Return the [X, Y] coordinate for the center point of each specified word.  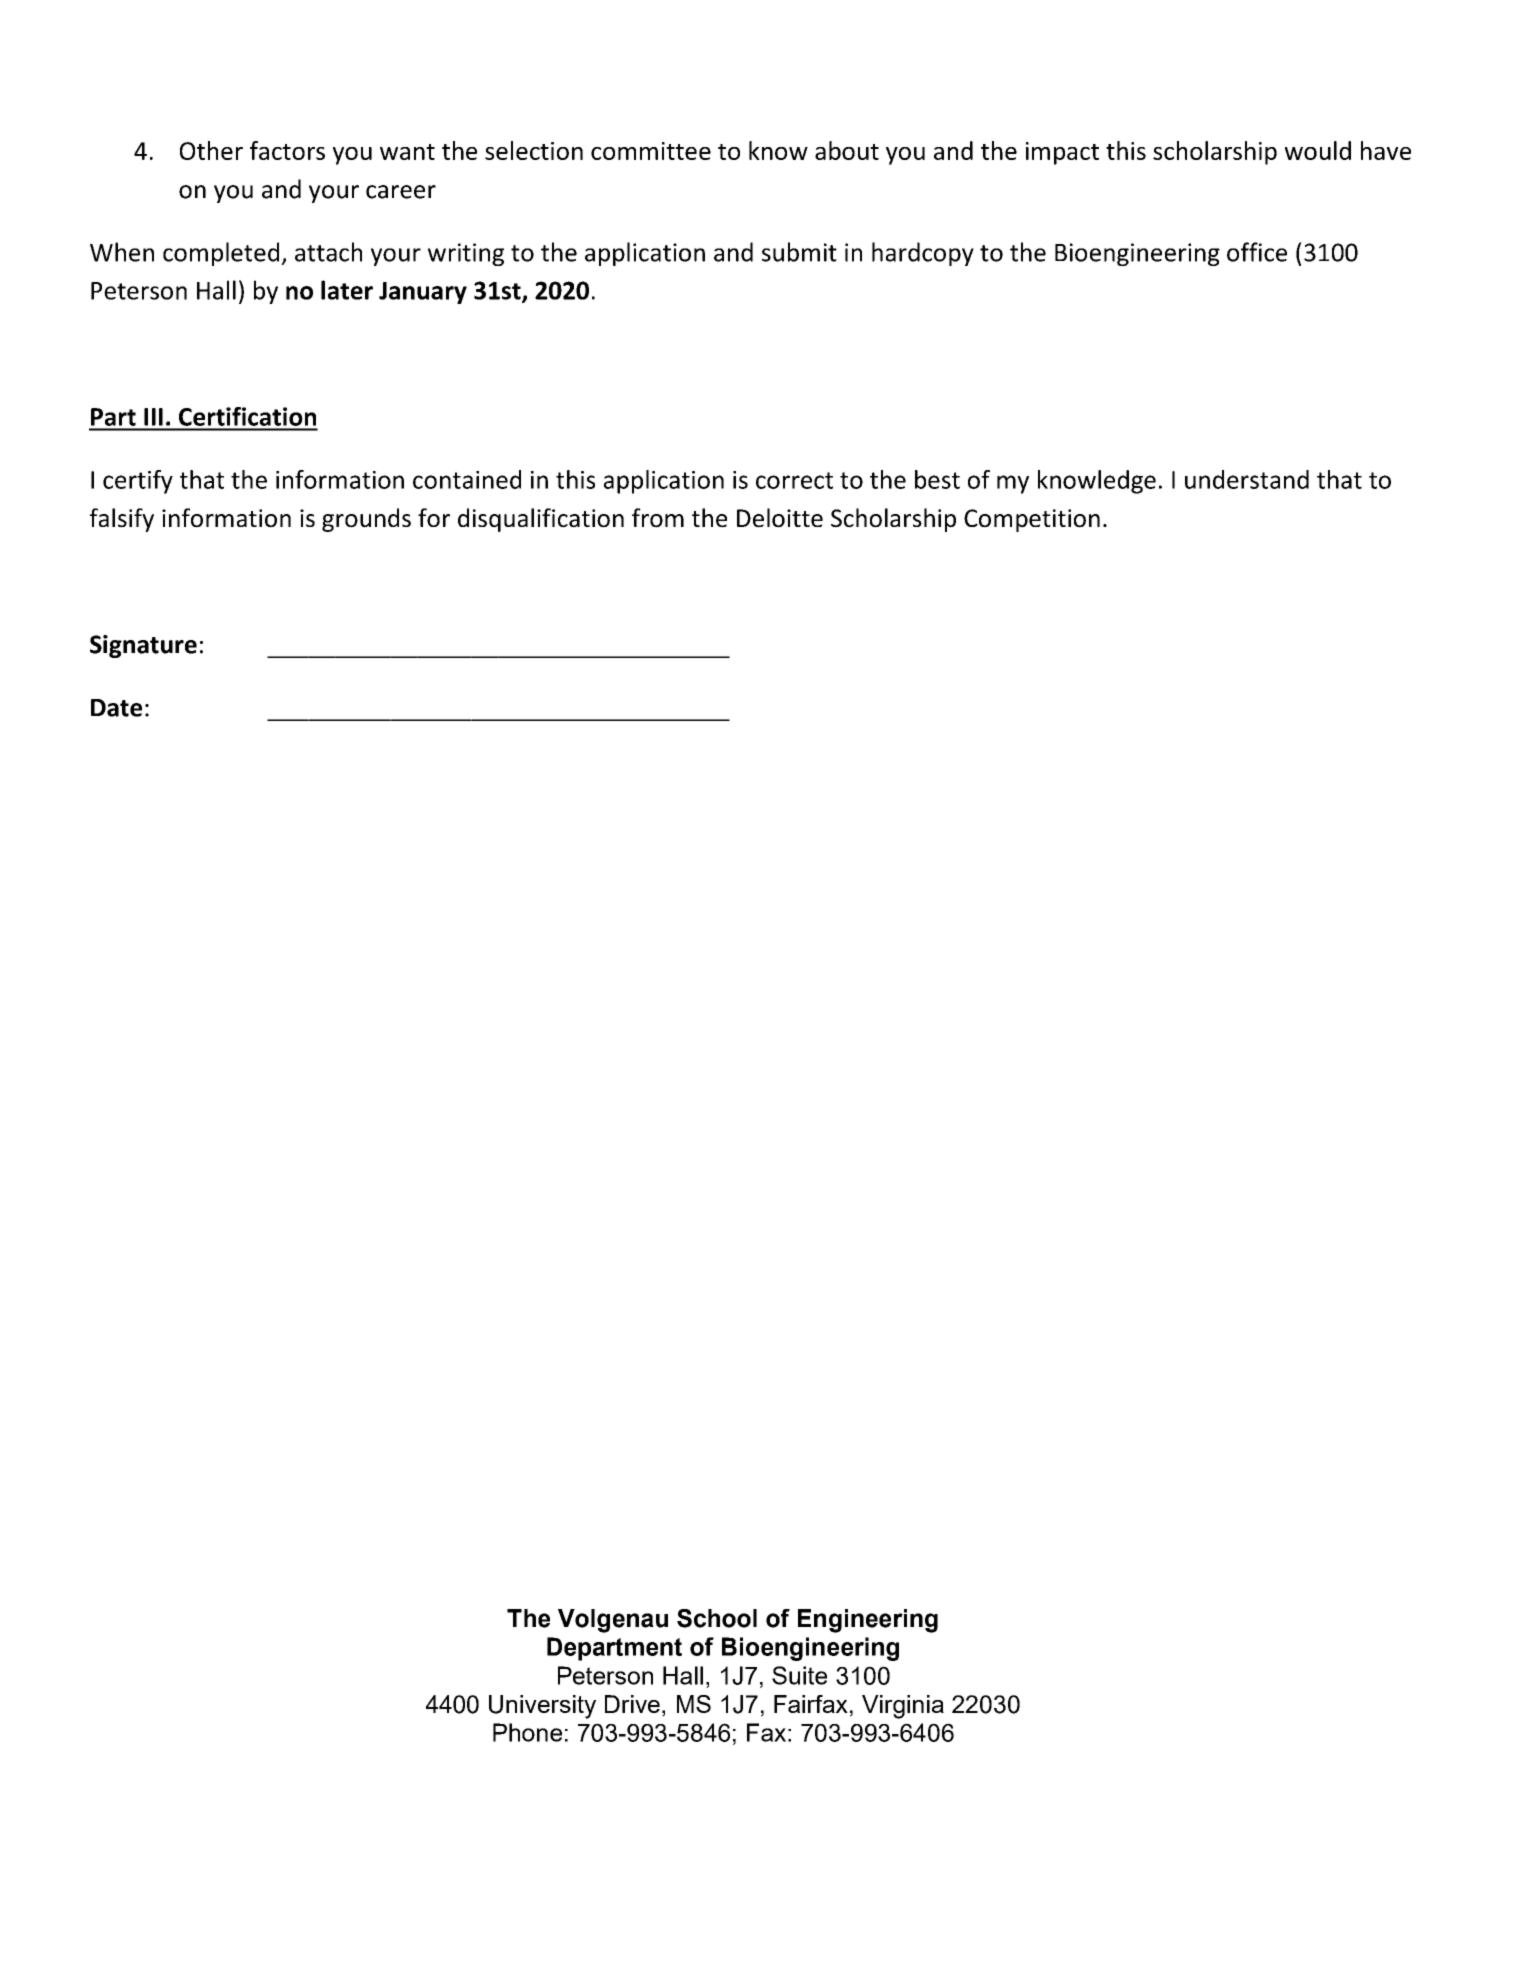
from [658, 518]
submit [799, 252]
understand [1247, 479]
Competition [1032, 520]
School [717, 1618]
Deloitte [780, 518]
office [1257, 252]
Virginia [903, 1707]
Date [116, 708]
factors [287, 150]
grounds [366, 520]
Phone [527, 1732]
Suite [799, 1675]
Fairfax [811, 1704]
